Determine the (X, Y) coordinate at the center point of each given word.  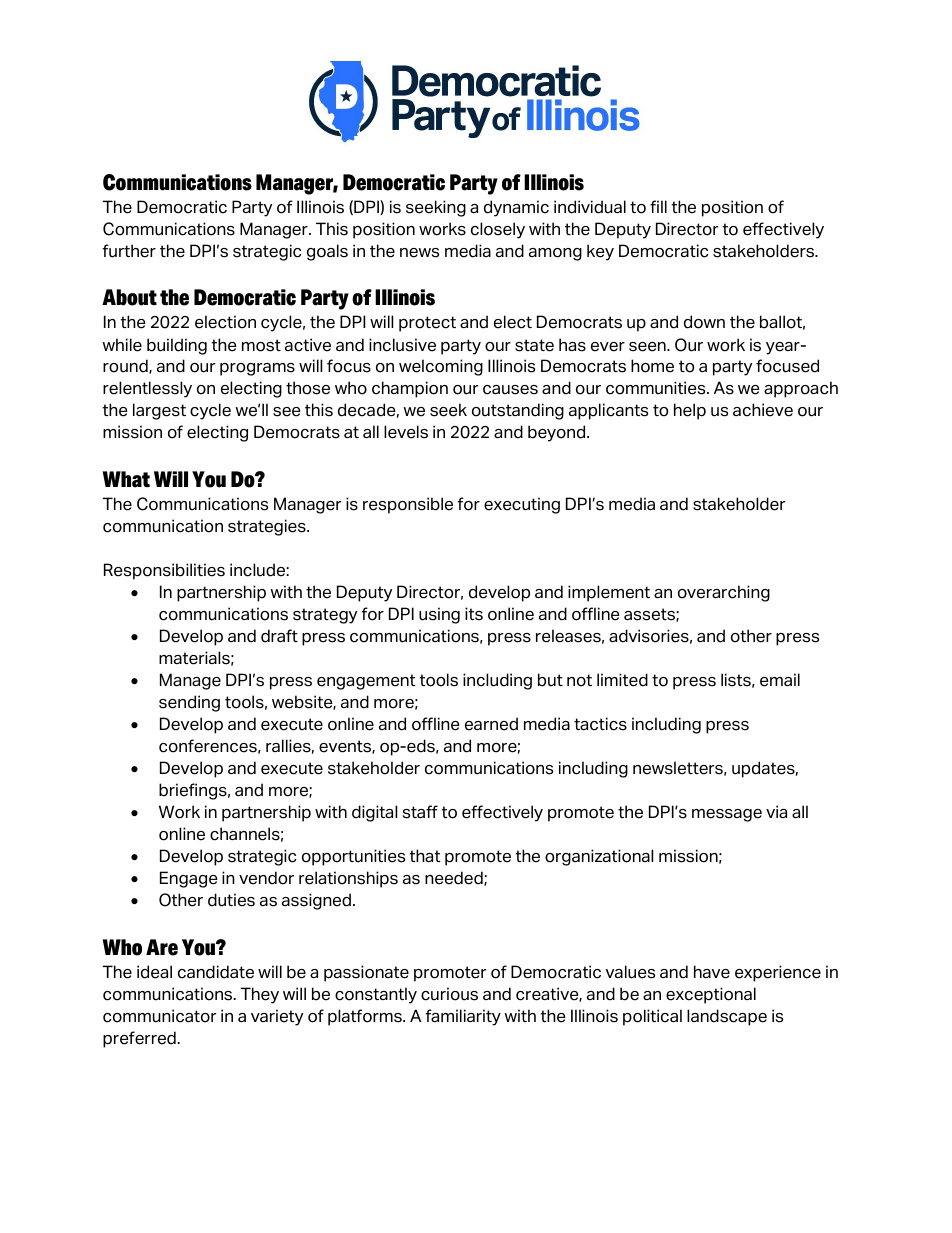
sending (189, 703)
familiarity (463, 1017)
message (727, 815)
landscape (727, 1017)
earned (491, 724)
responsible (408, 505)
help (690, 411)
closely (498, 230)
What (126, 479)
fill (658, 206)
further (129, 251)
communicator (160, 1016)
